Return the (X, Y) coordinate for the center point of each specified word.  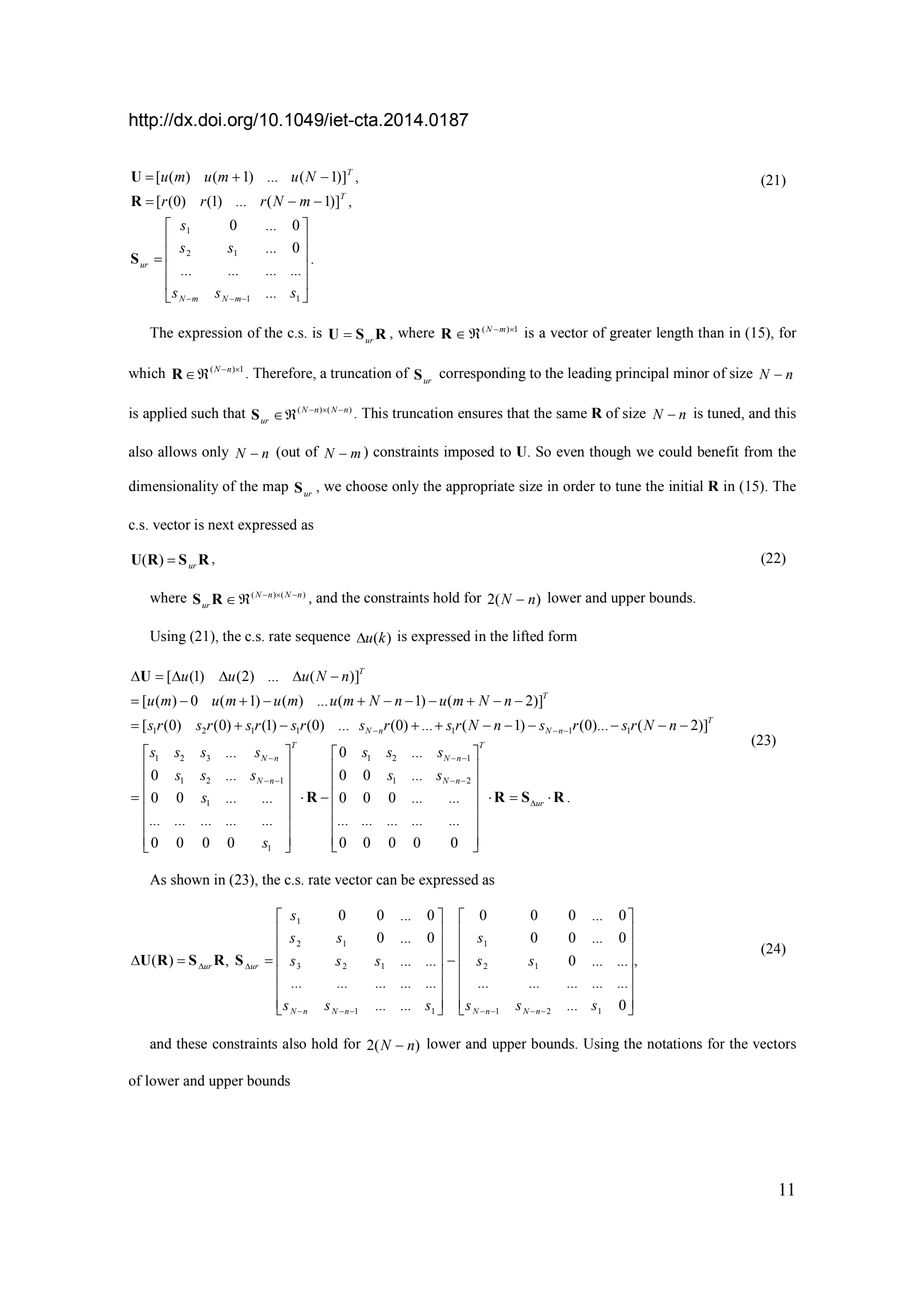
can (386, 881)
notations (674, 1043)
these (192, 1043)
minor (692, 373)
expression (210, 334)
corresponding (482, 374)
